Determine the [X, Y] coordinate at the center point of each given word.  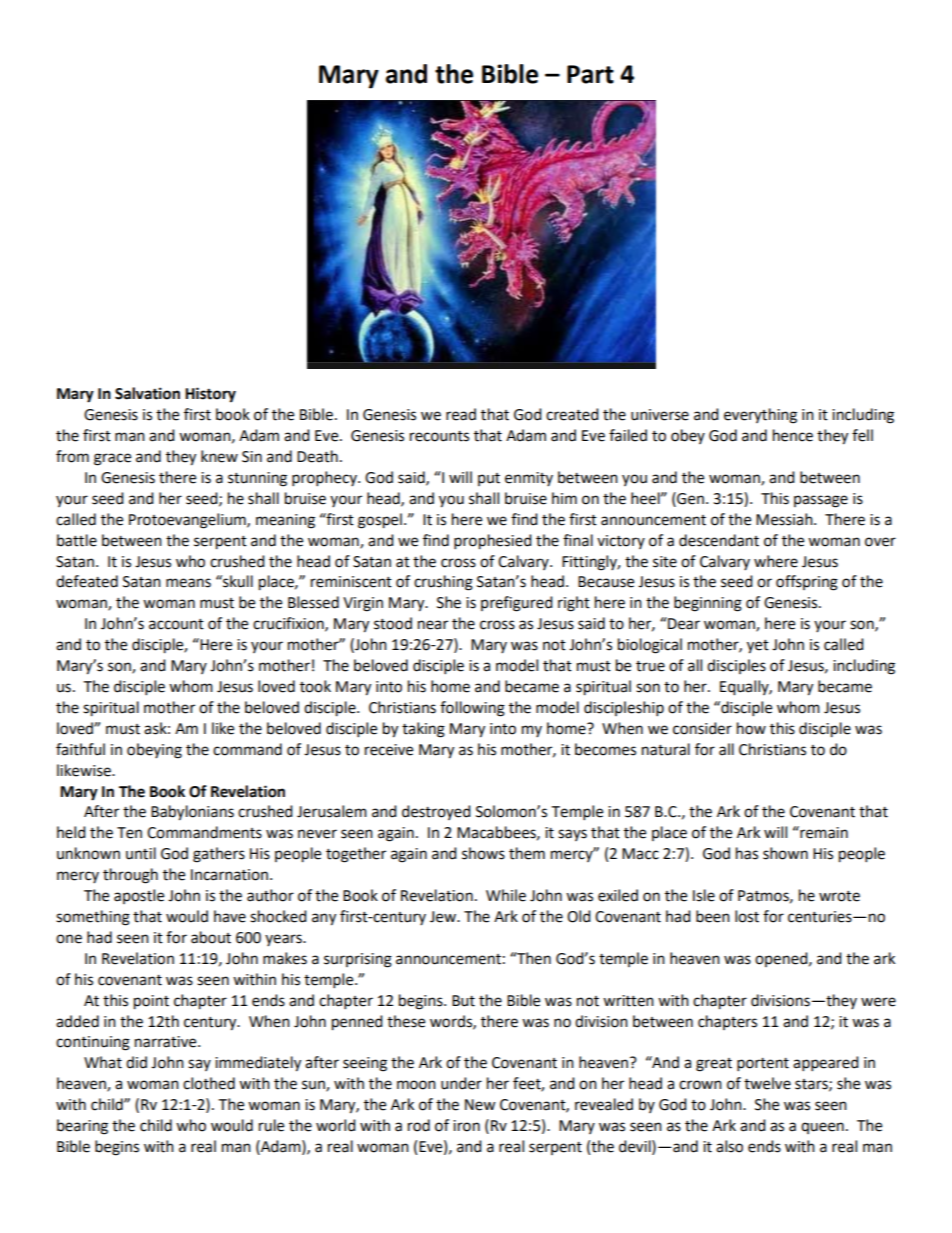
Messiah [785, 519]
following [472, 709]
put [489, 479]
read [461, 414]
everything [760, 416]
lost [747, 916]
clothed [209, 1083]
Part [590, 74]
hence [793, 435]
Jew [444, 917]
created [572, 414]
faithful [80, 749]
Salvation [147, 393]
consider [702, 728]
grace [112, 459]
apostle [139, 896]
